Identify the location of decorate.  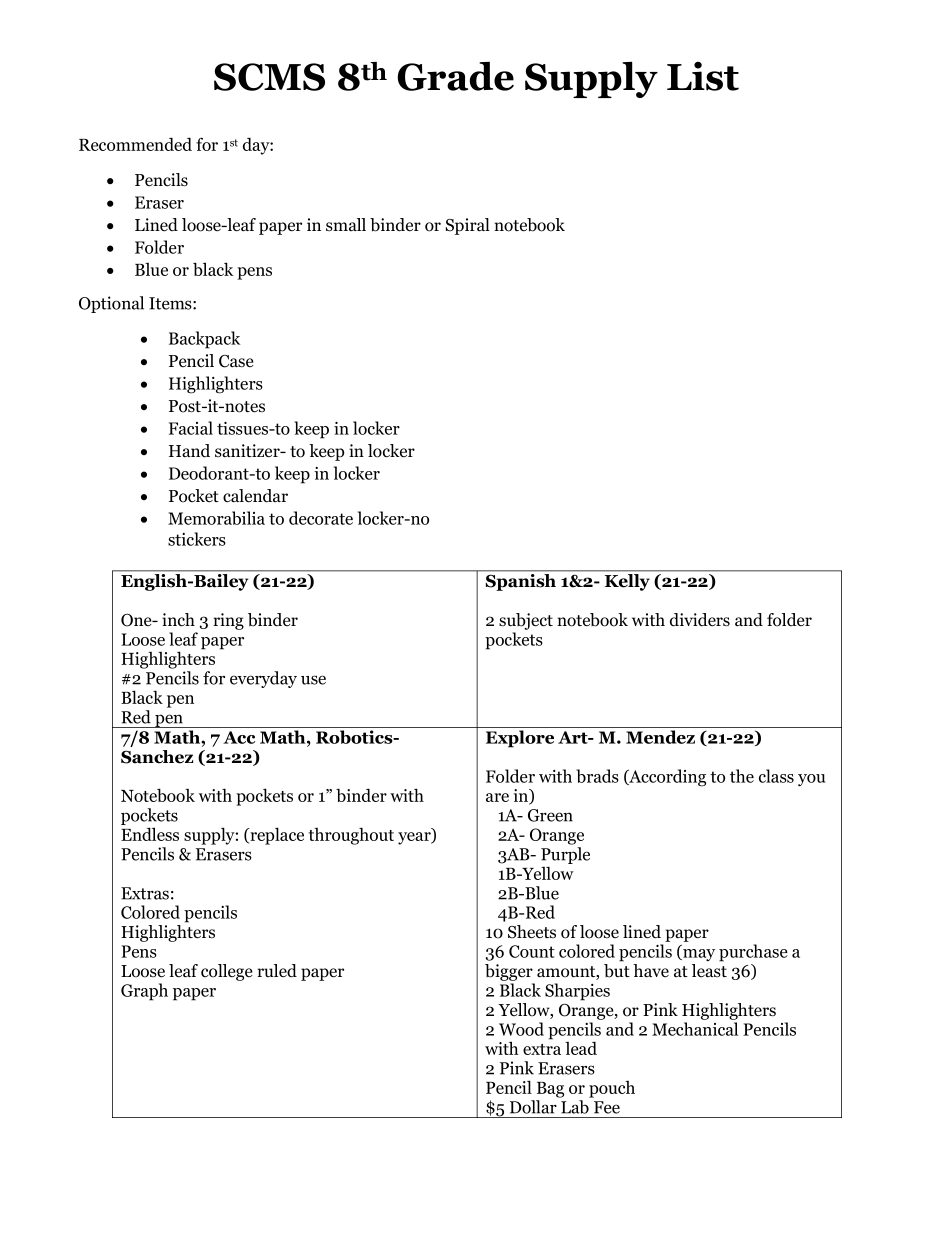
(321, 518).
